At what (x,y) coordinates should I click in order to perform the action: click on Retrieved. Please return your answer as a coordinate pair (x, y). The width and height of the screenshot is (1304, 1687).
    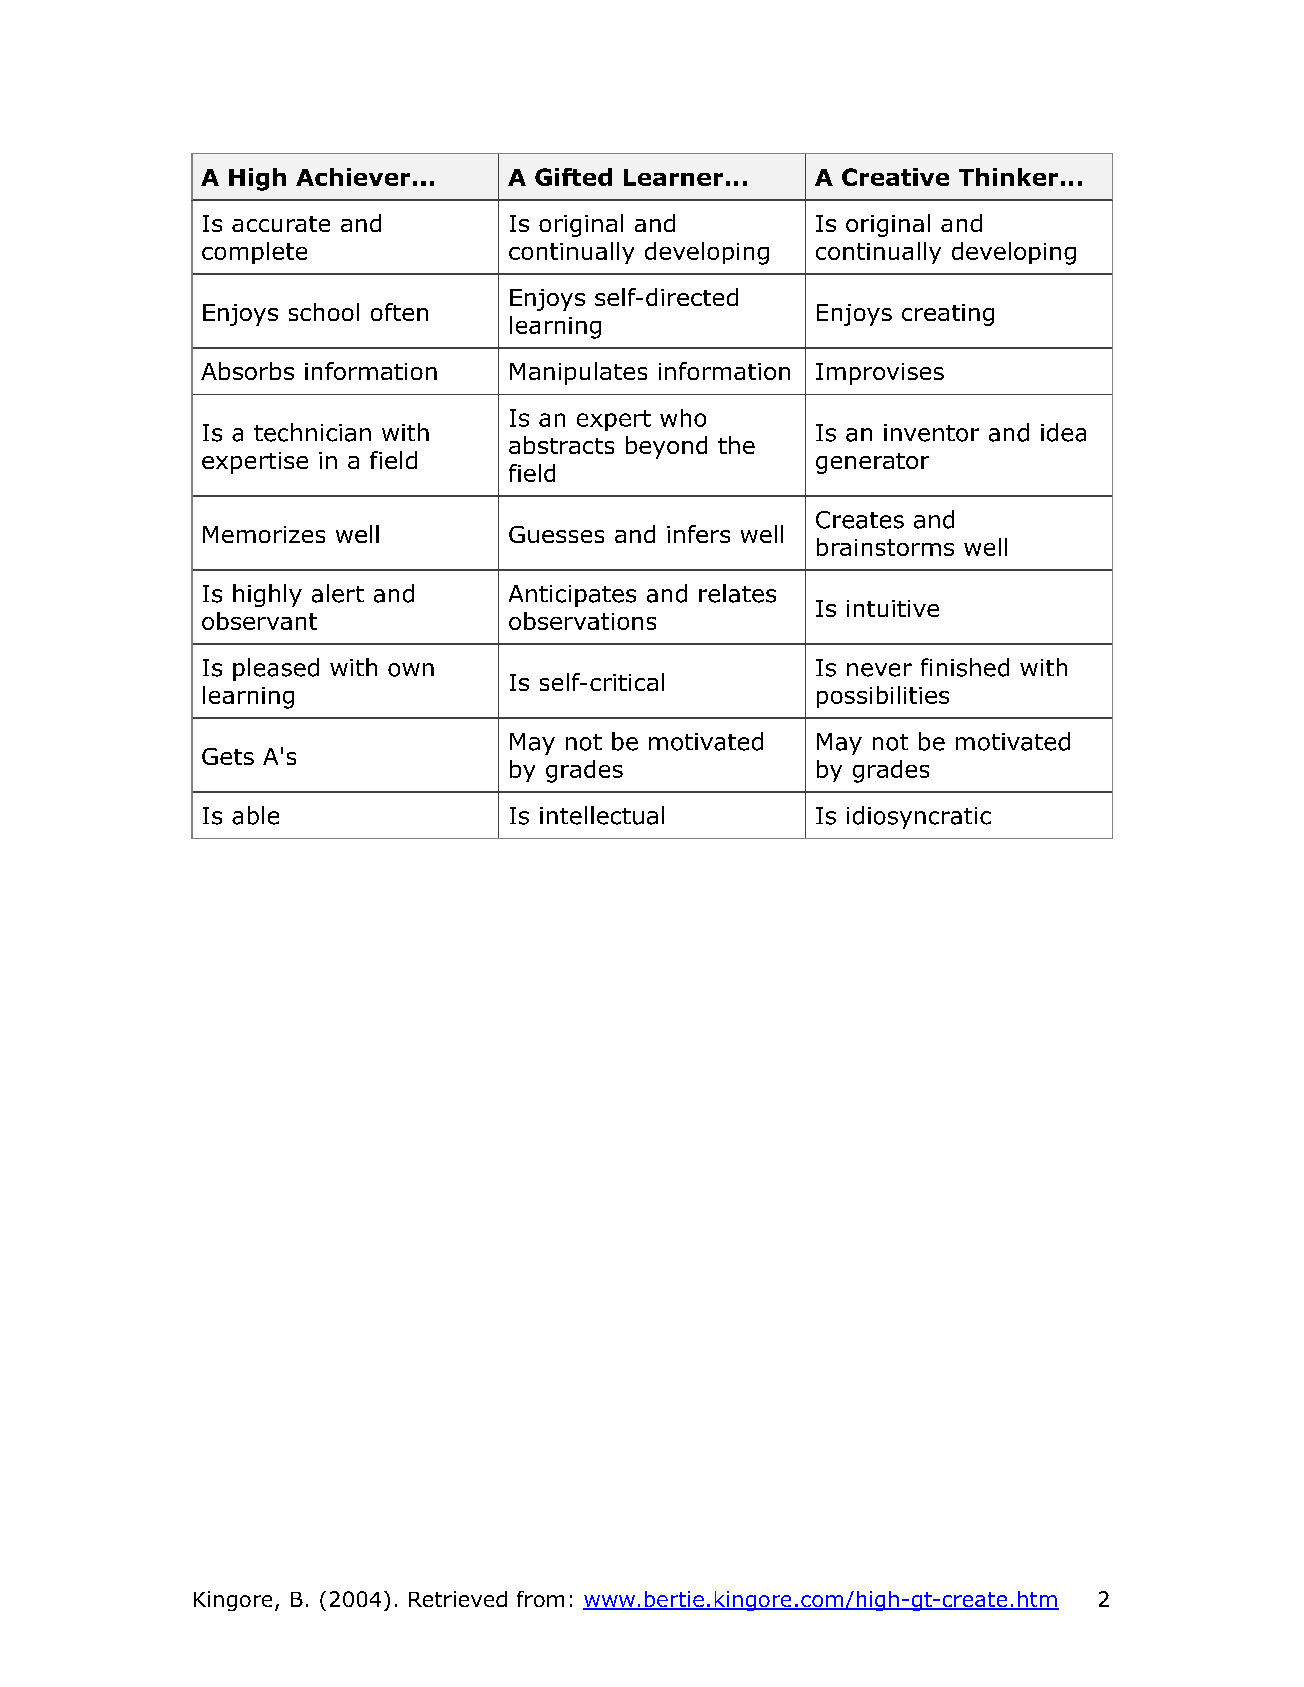
    Looking at the image, I should click on (458, 1599).
